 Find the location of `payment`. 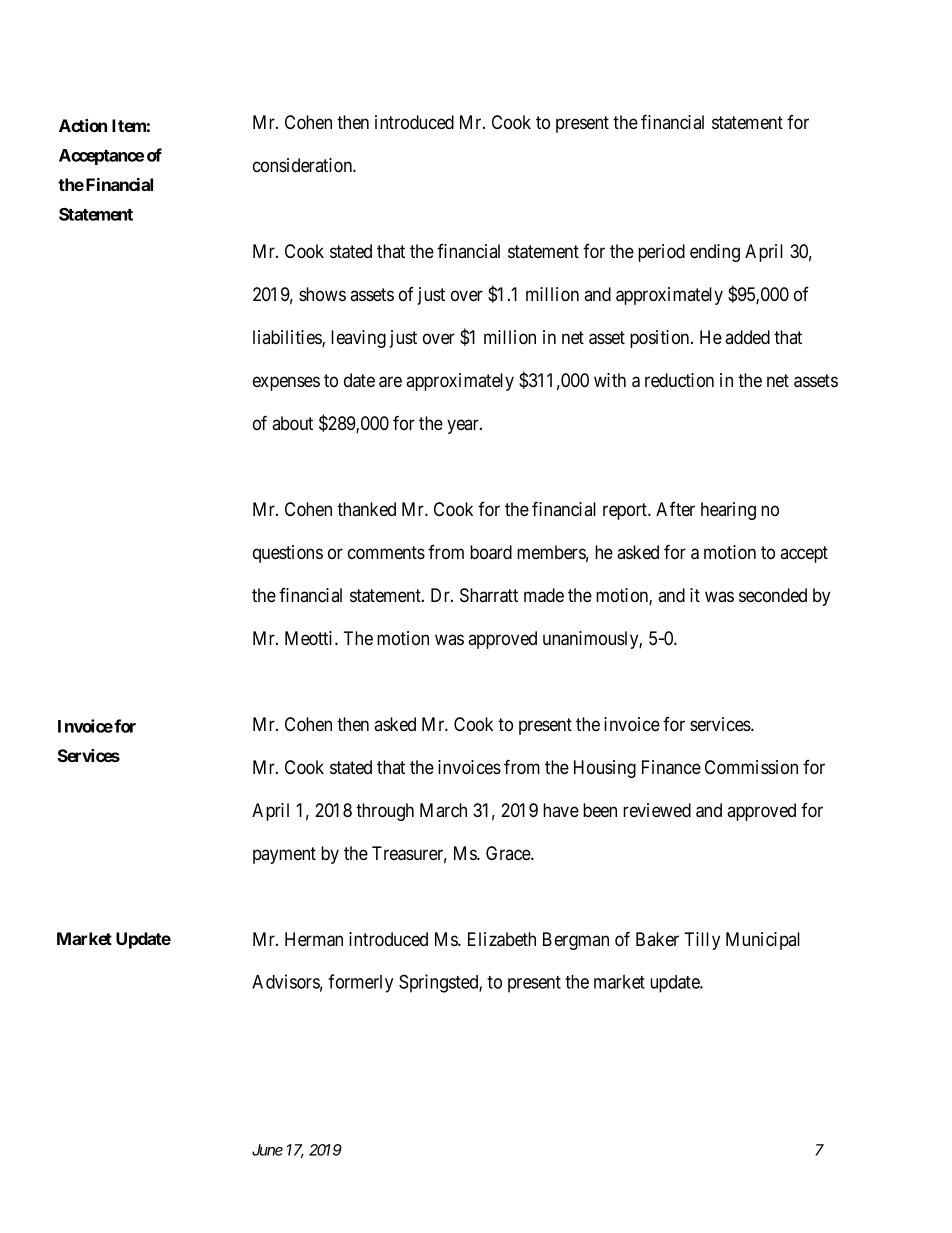

payment is located at coordinates (284, 855).
